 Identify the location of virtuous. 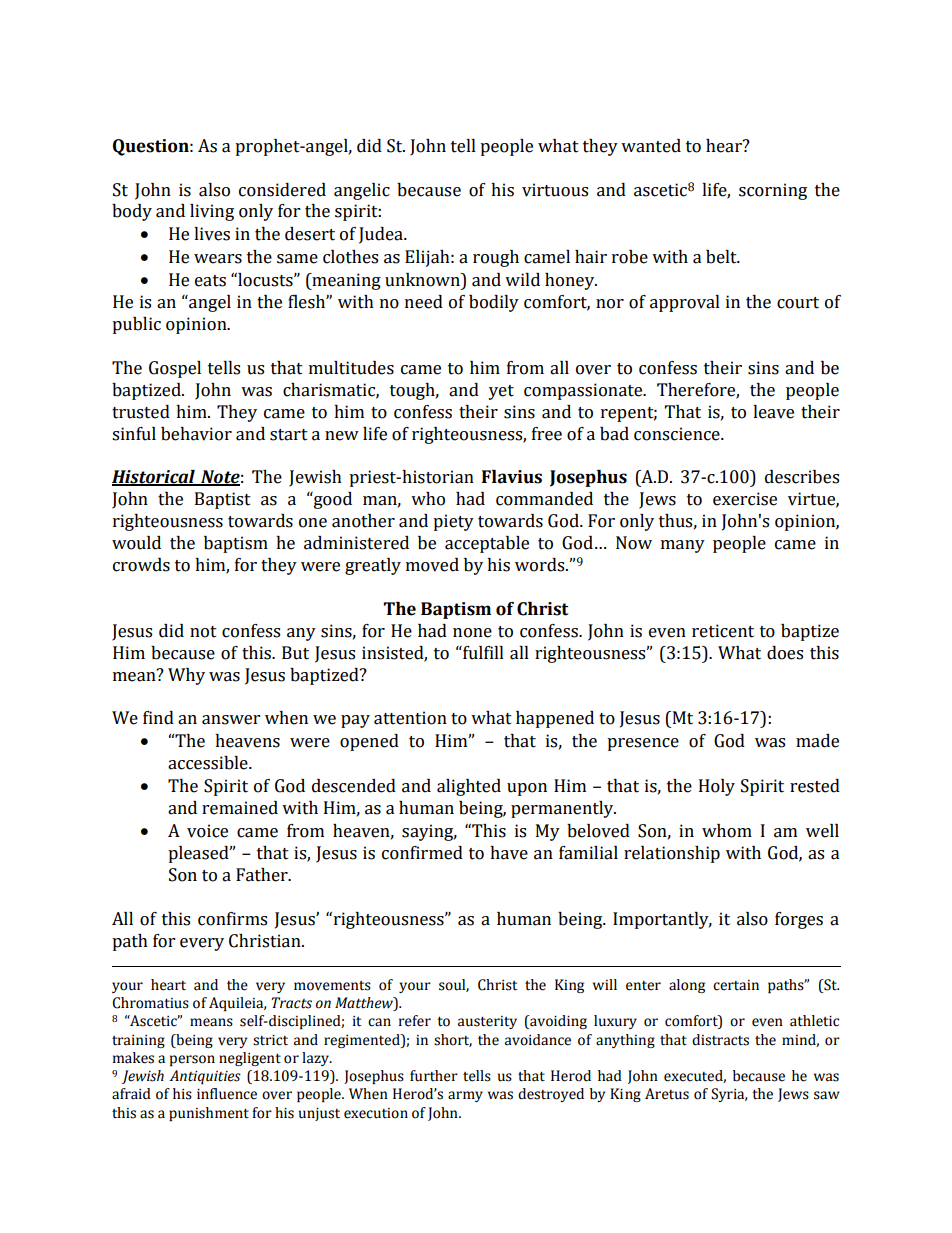
(555, 190).
